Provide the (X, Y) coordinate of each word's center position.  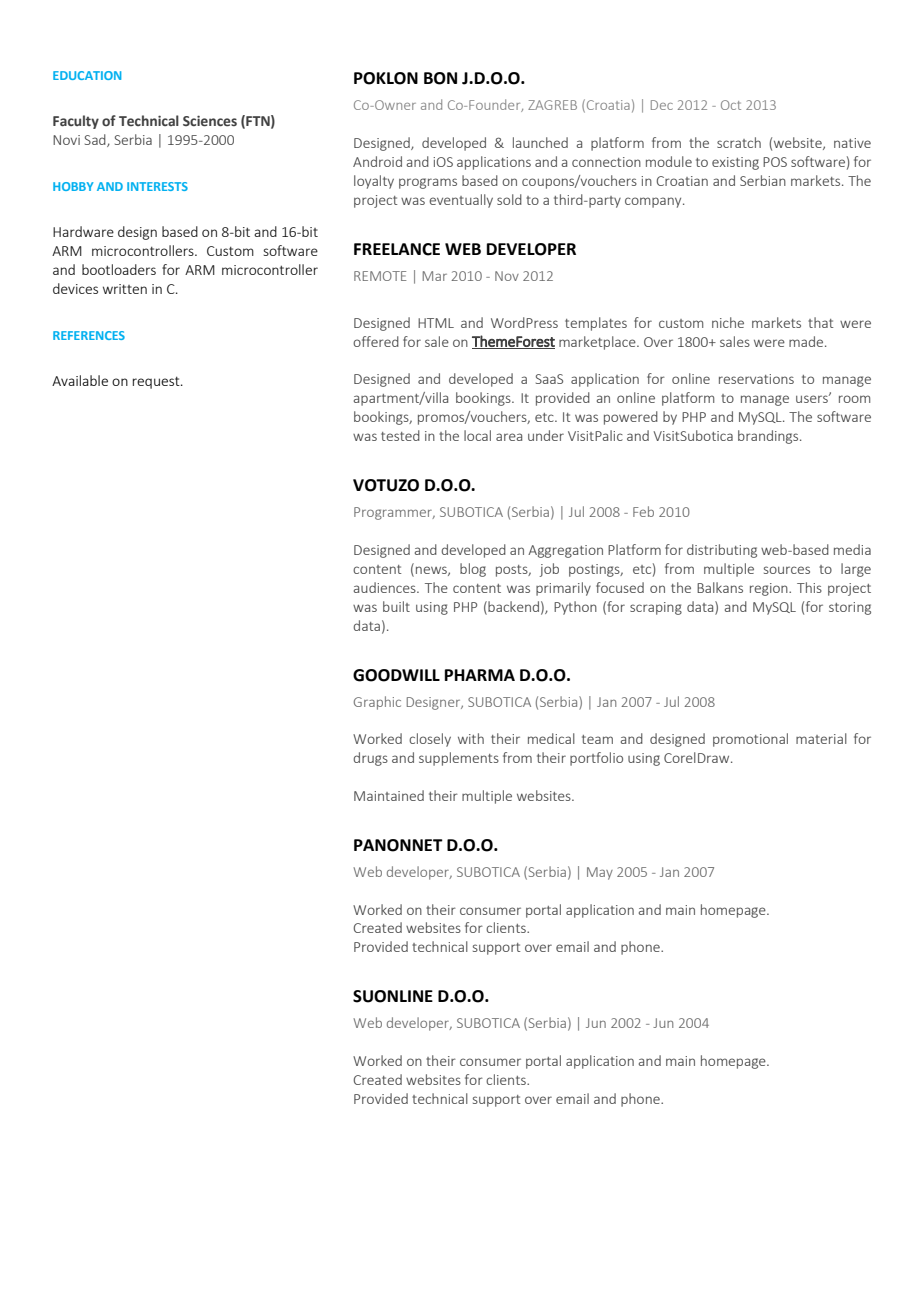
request (157, 382)
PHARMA (480, 675)
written (125, 289)
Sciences (210, 121)
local (477, 435)
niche (728, 322)
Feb (643, 511)
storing (850, 608)
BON (440, 78)
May (600, 873)
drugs (370, 759)
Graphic (377, 703)
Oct (731, 105)
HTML (436, 323)
